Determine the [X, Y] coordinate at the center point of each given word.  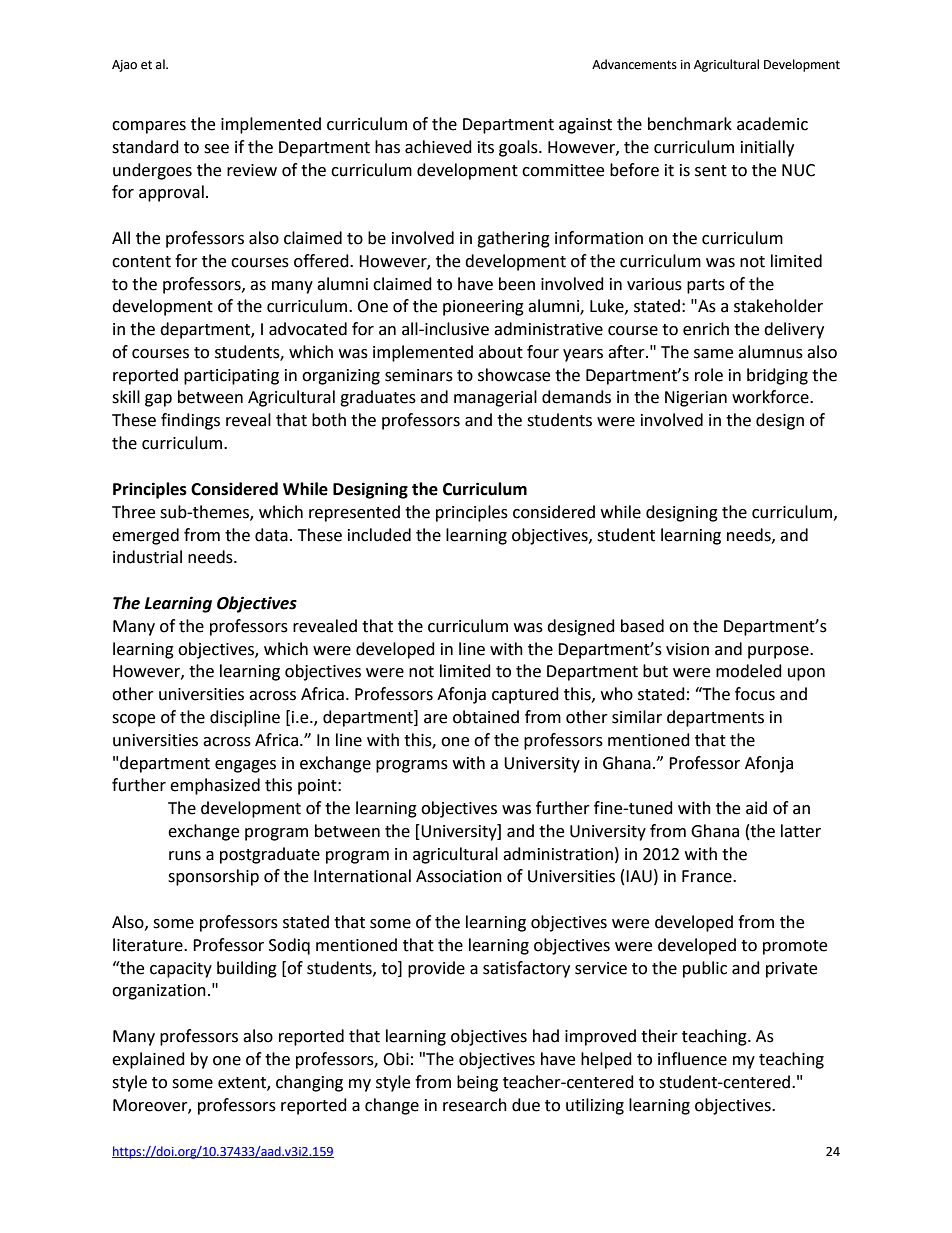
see [216, 149]
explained [148, 1060]
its [486, 147]
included [379, 535]
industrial [147, 557]
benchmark [690, 124]
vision [687, 649]
